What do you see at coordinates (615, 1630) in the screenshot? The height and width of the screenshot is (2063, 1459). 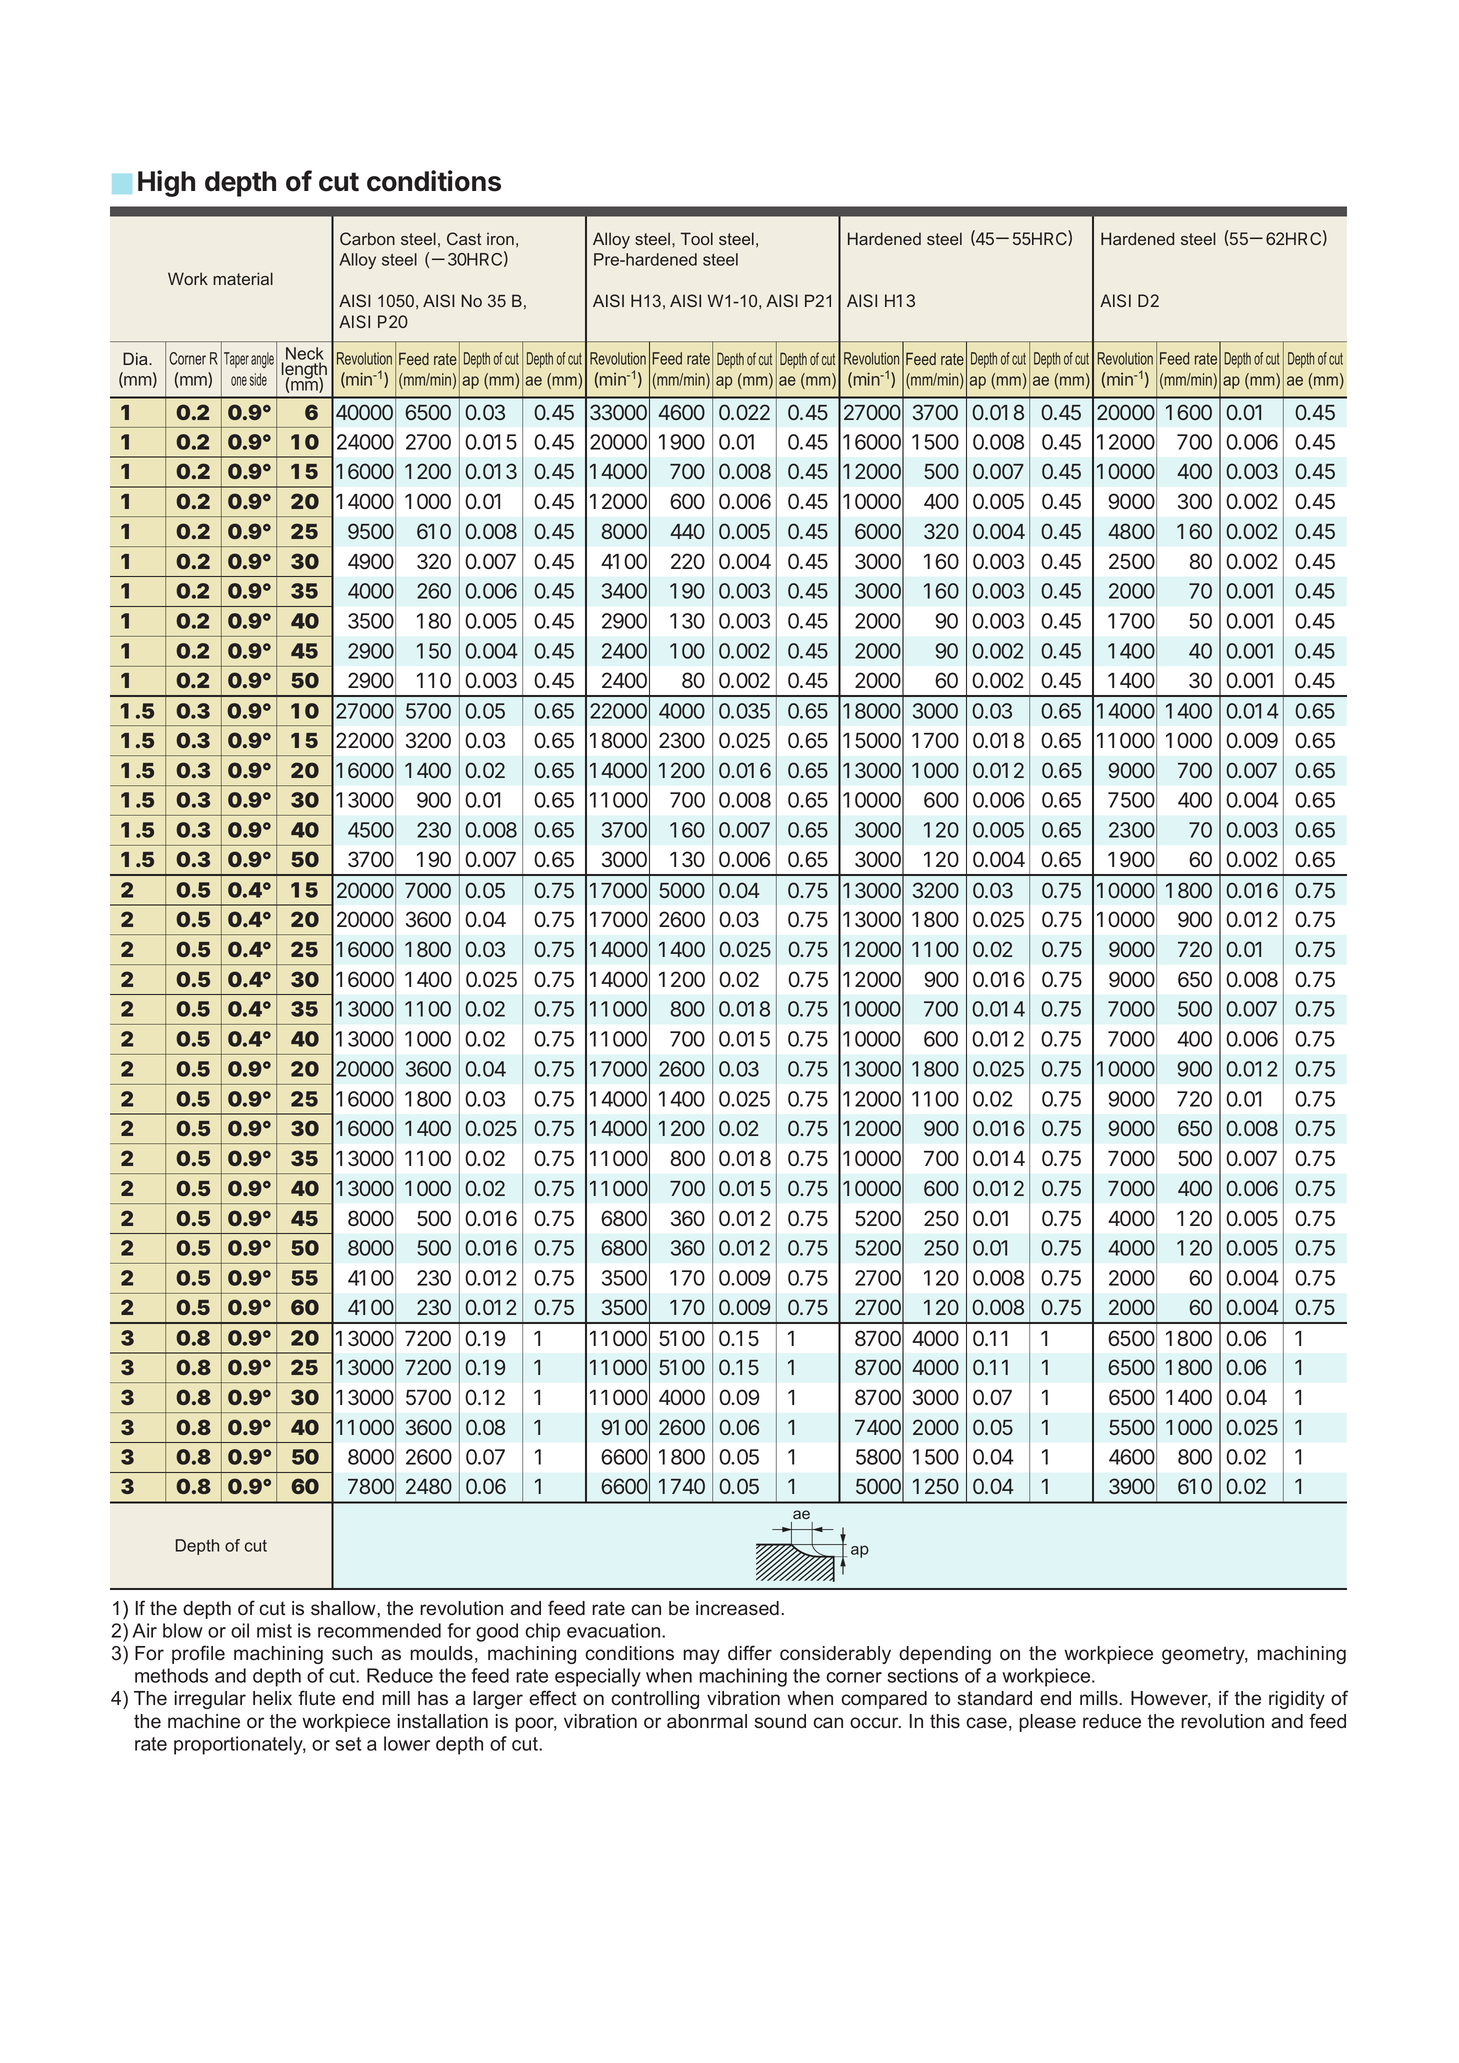 I see `evacuation` at bounding box center [615, 1630].
